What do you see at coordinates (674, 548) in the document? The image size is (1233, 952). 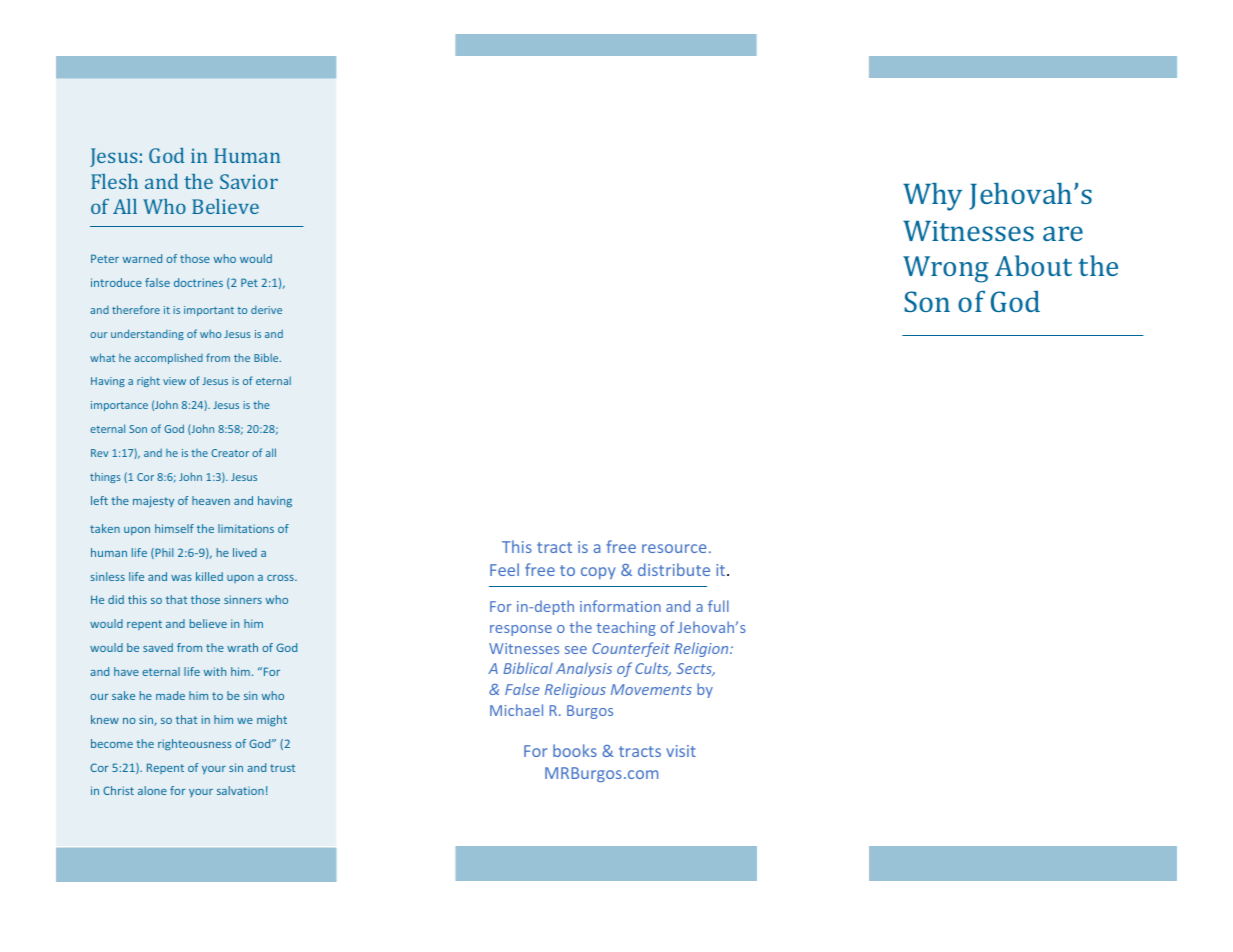 I see `resource` at bounding box center [674, 548].
